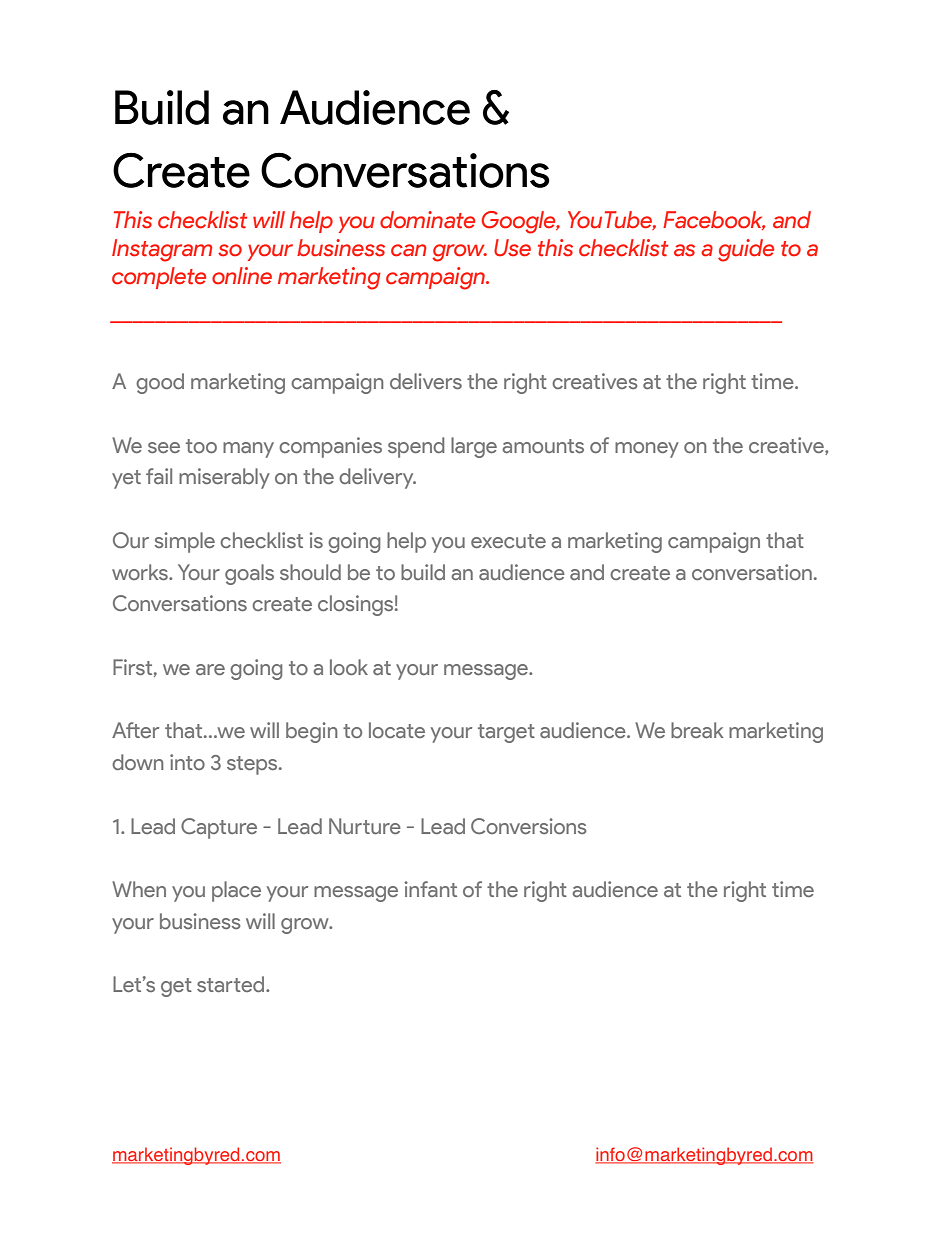 This image has height=1233, width=952. I want to click on simple, so click(185, 542).
